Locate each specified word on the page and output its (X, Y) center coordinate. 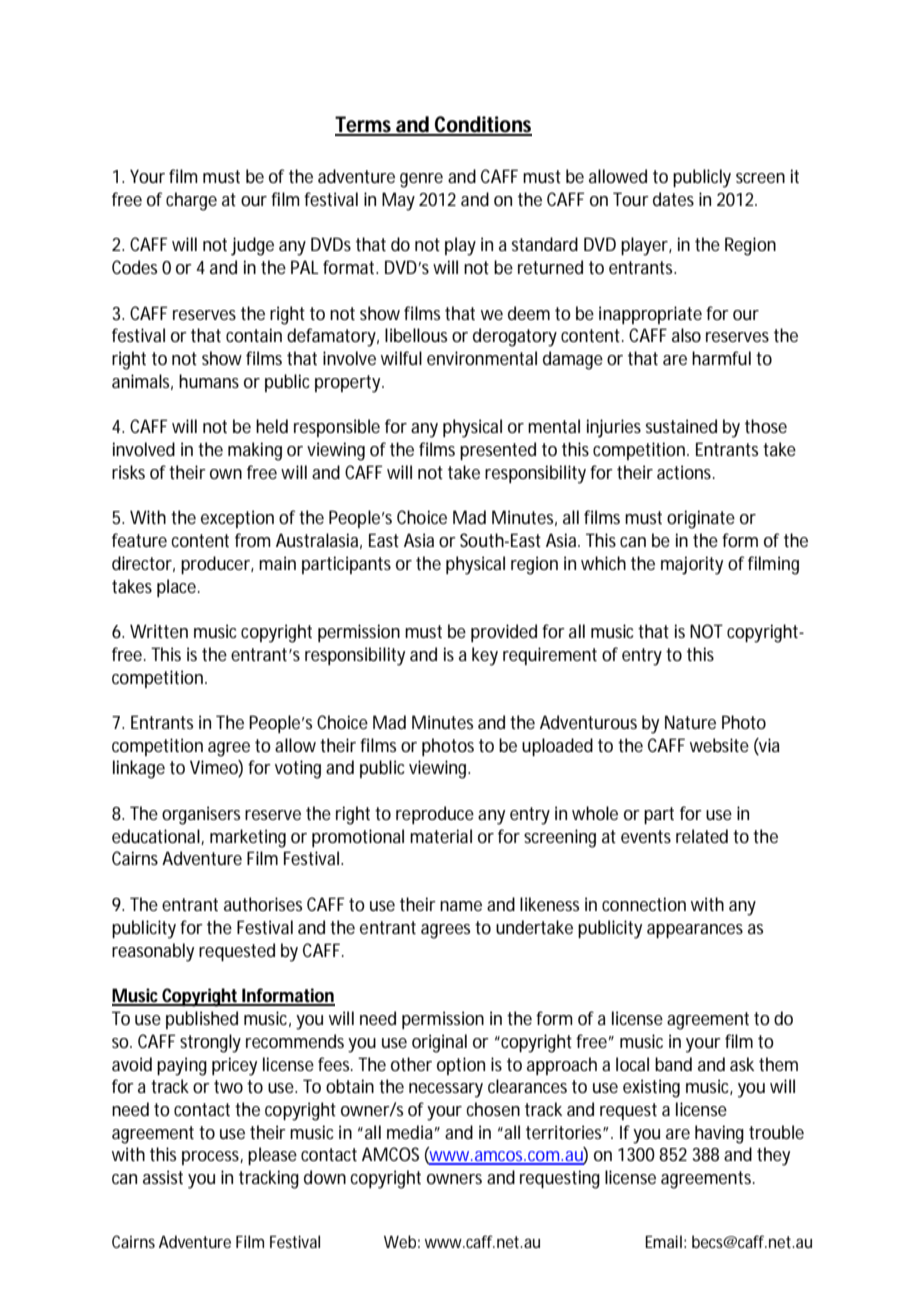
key (485, 656)
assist (163, 1177)
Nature (690, 722)
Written (159, 631)
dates (673, 199)
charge (191, 201)
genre (421, 180)
